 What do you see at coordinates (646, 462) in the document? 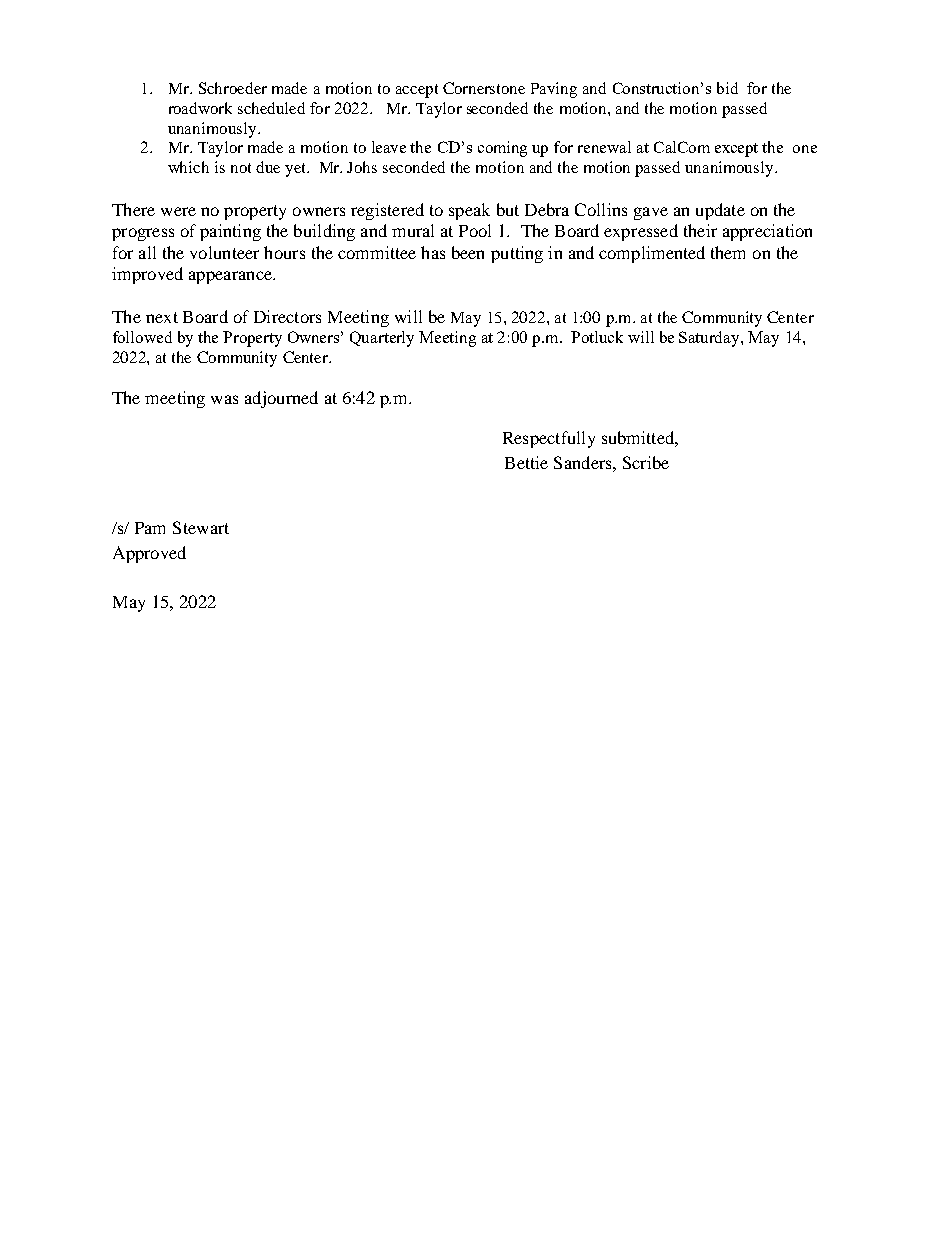
I see `Scribe` at bounding box center [646, 462].
